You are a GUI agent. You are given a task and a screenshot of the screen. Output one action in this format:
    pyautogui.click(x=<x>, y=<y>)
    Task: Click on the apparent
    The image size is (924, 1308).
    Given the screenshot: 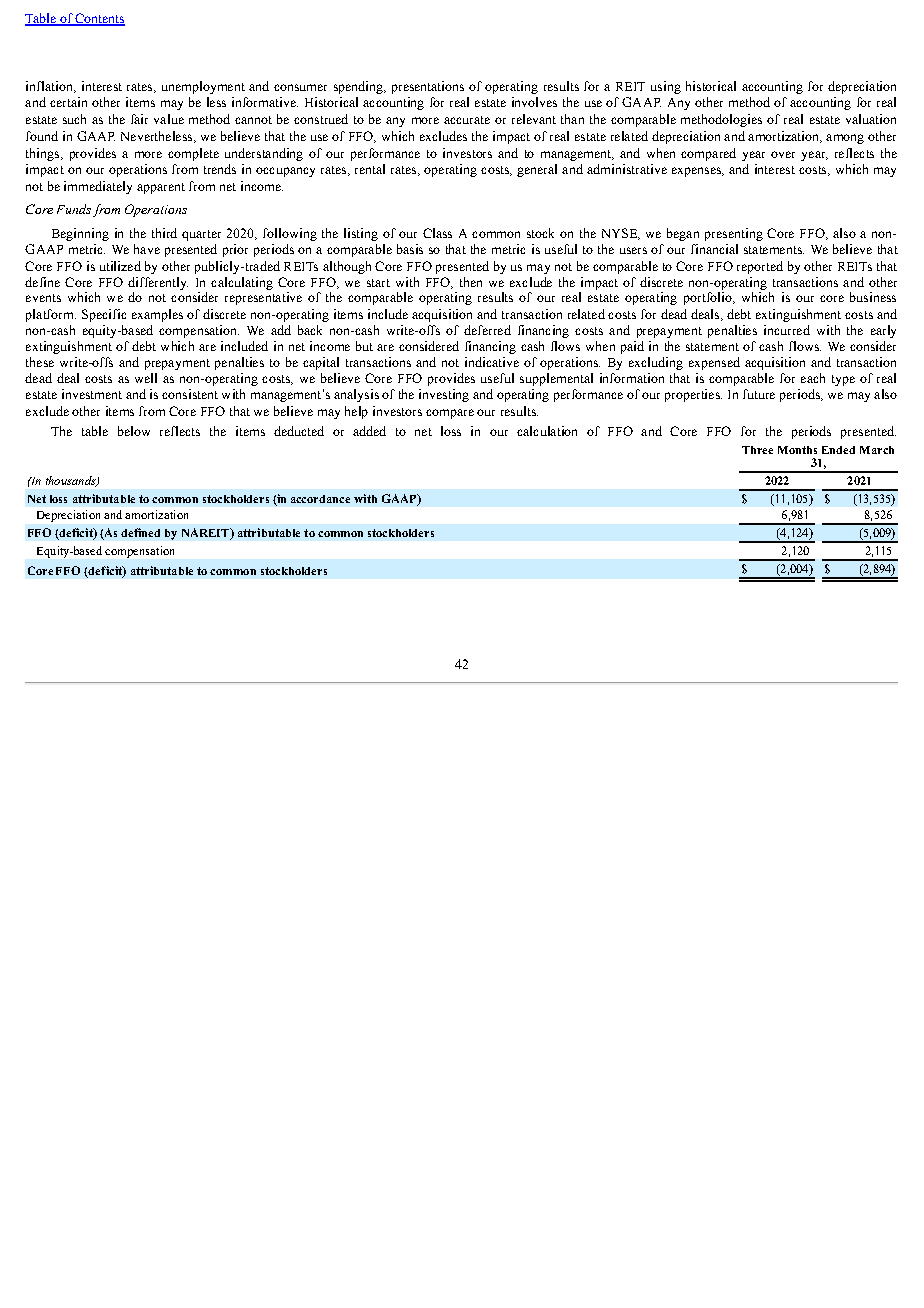 What is the action you would take?
    pyautogui.click(x=161, y=188)
